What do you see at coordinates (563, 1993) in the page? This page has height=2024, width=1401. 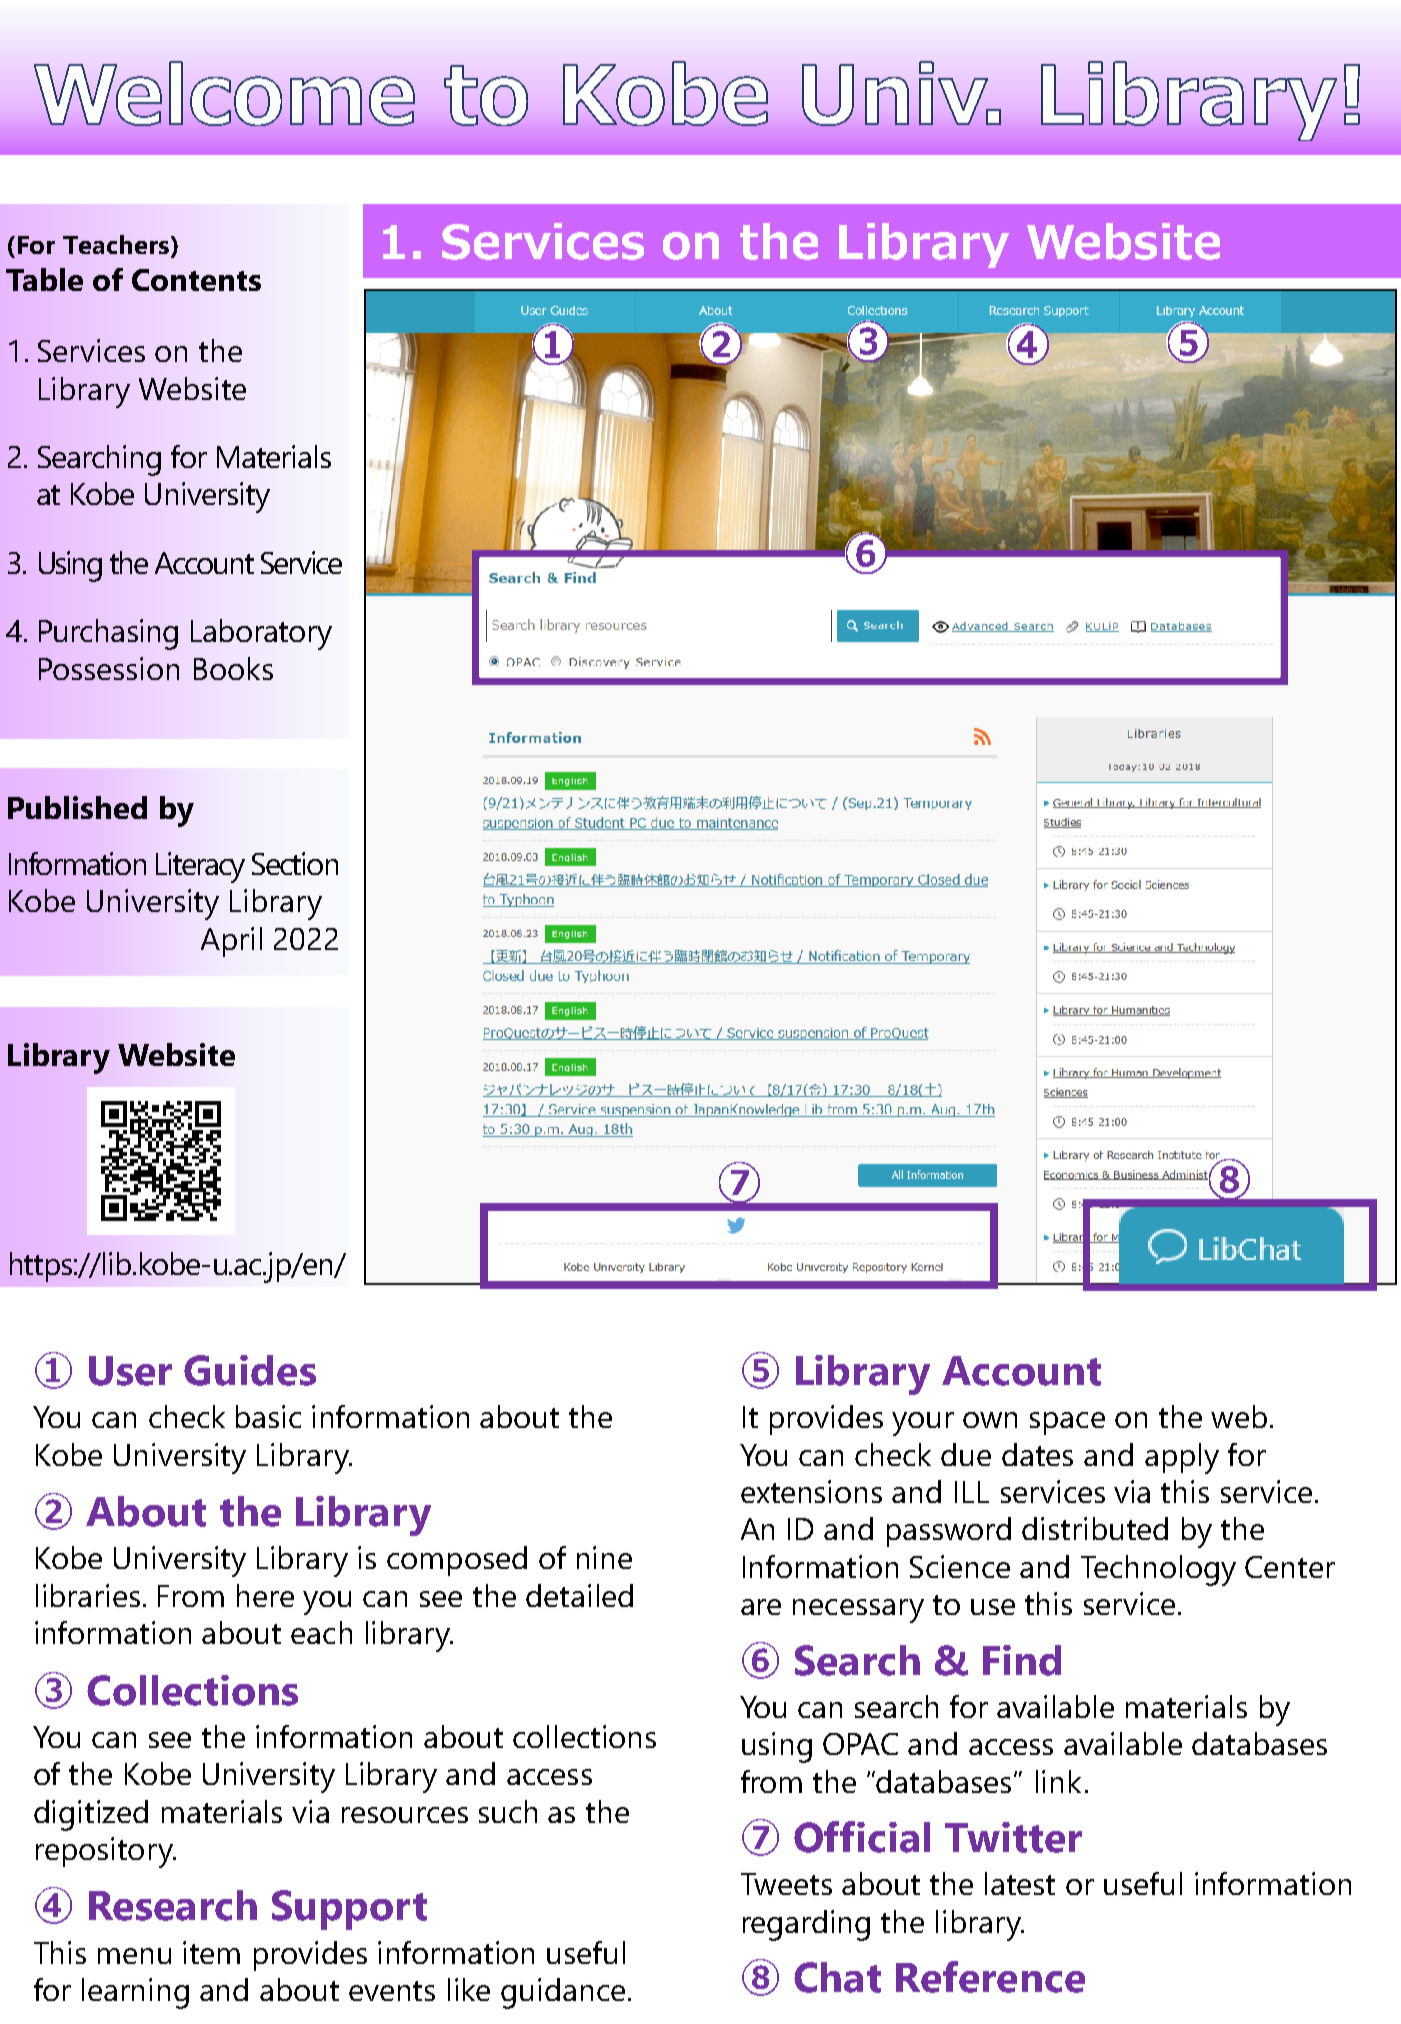 I see `guidance` at bounding box center [563, 1993].
